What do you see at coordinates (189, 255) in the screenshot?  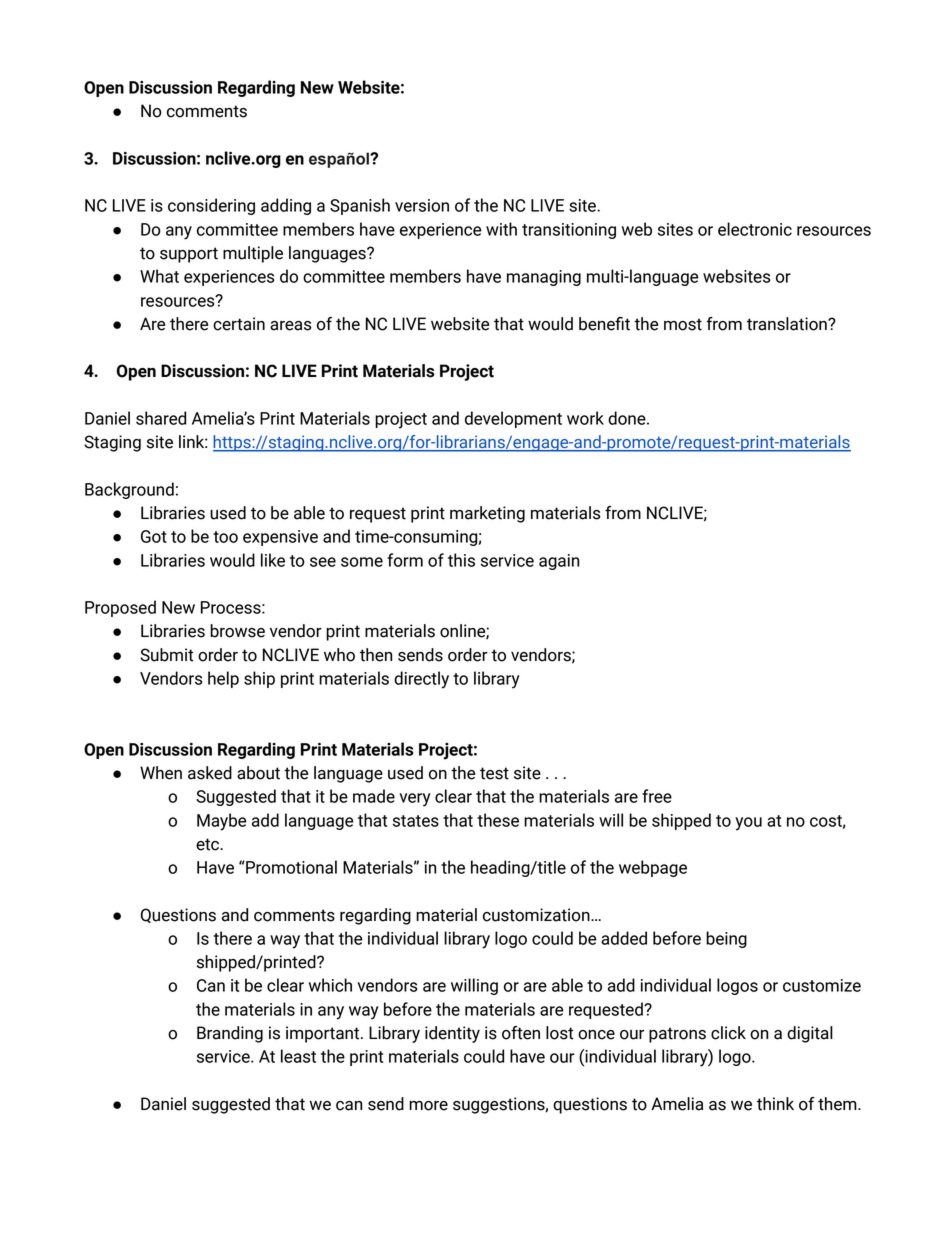 I see `support` at bounding box center [189, 255].
